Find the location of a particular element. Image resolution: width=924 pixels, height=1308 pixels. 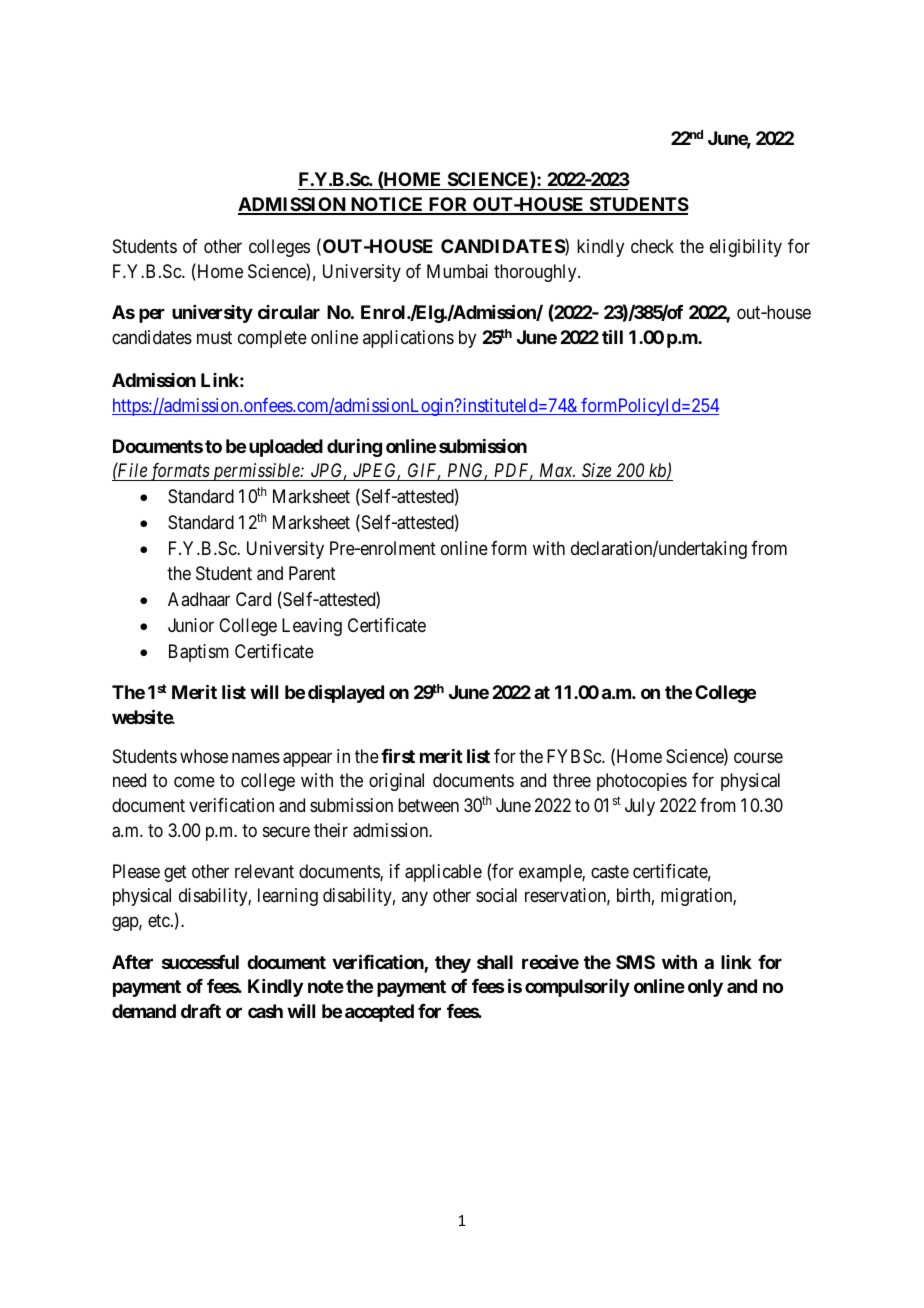

Size is located at coordinates (597, 472).
